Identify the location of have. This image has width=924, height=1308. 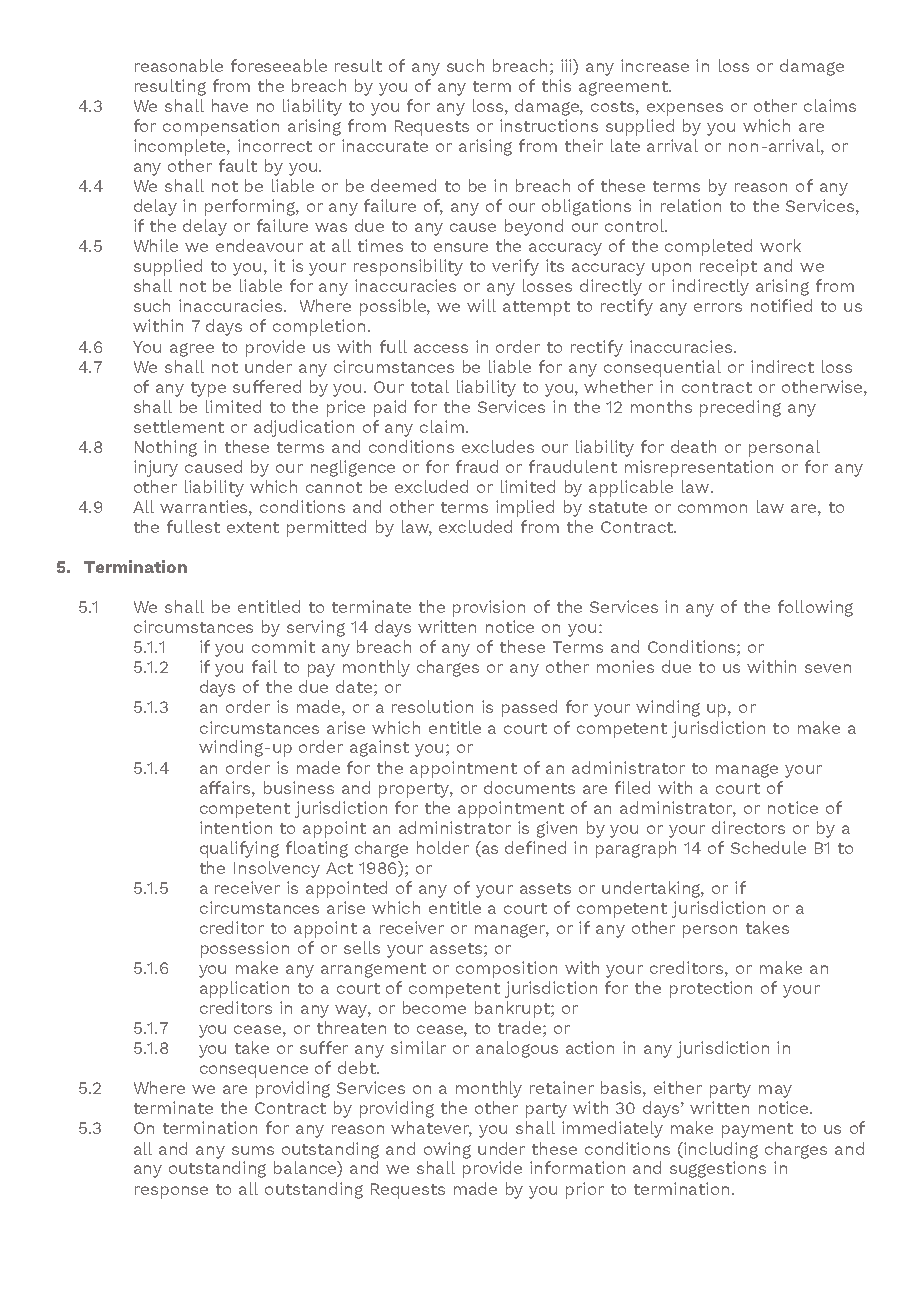
(230, 105).
